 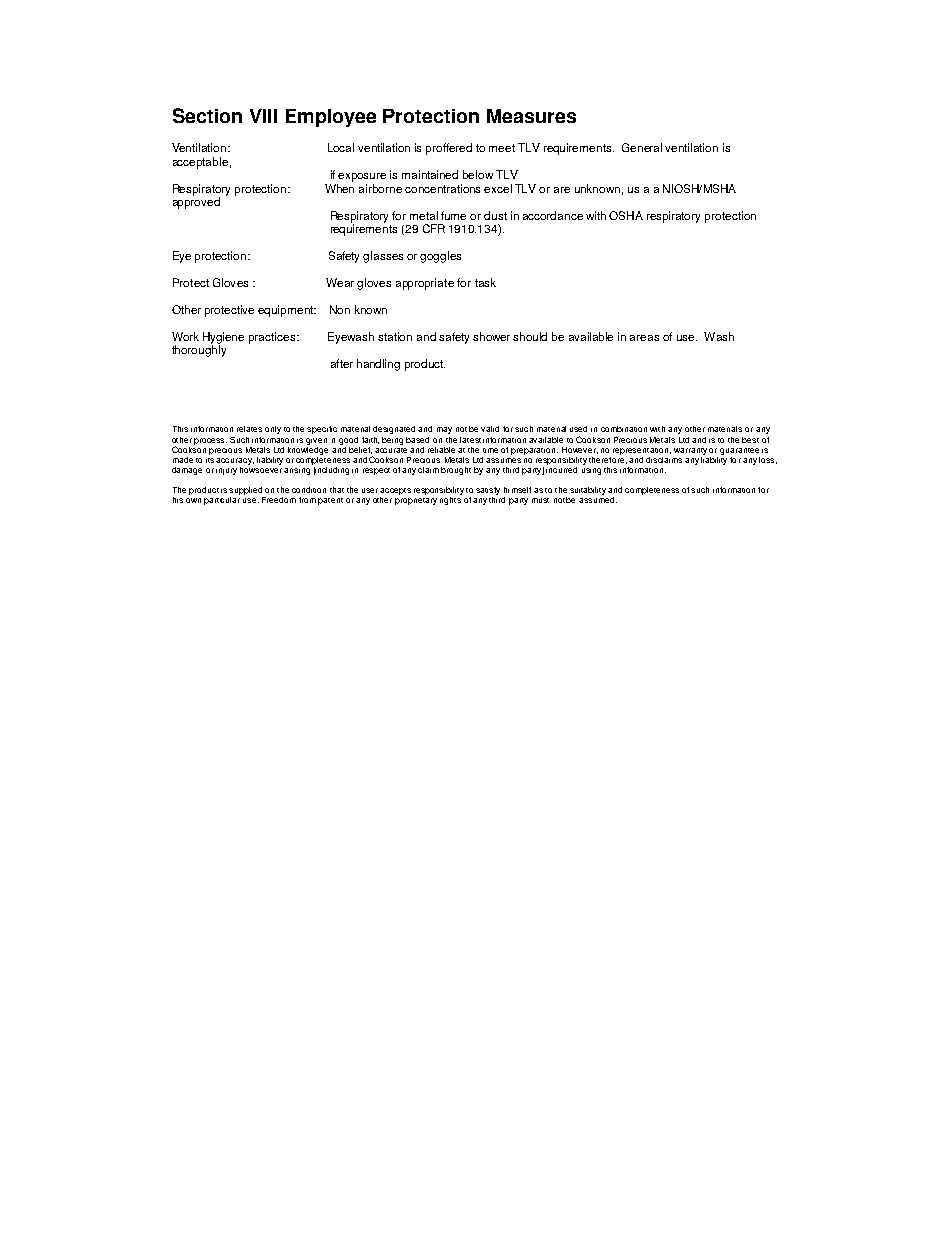 What do you see at coordinates (263, 116) in the page?
I see `VIII` at bounding box center [263, 116].
